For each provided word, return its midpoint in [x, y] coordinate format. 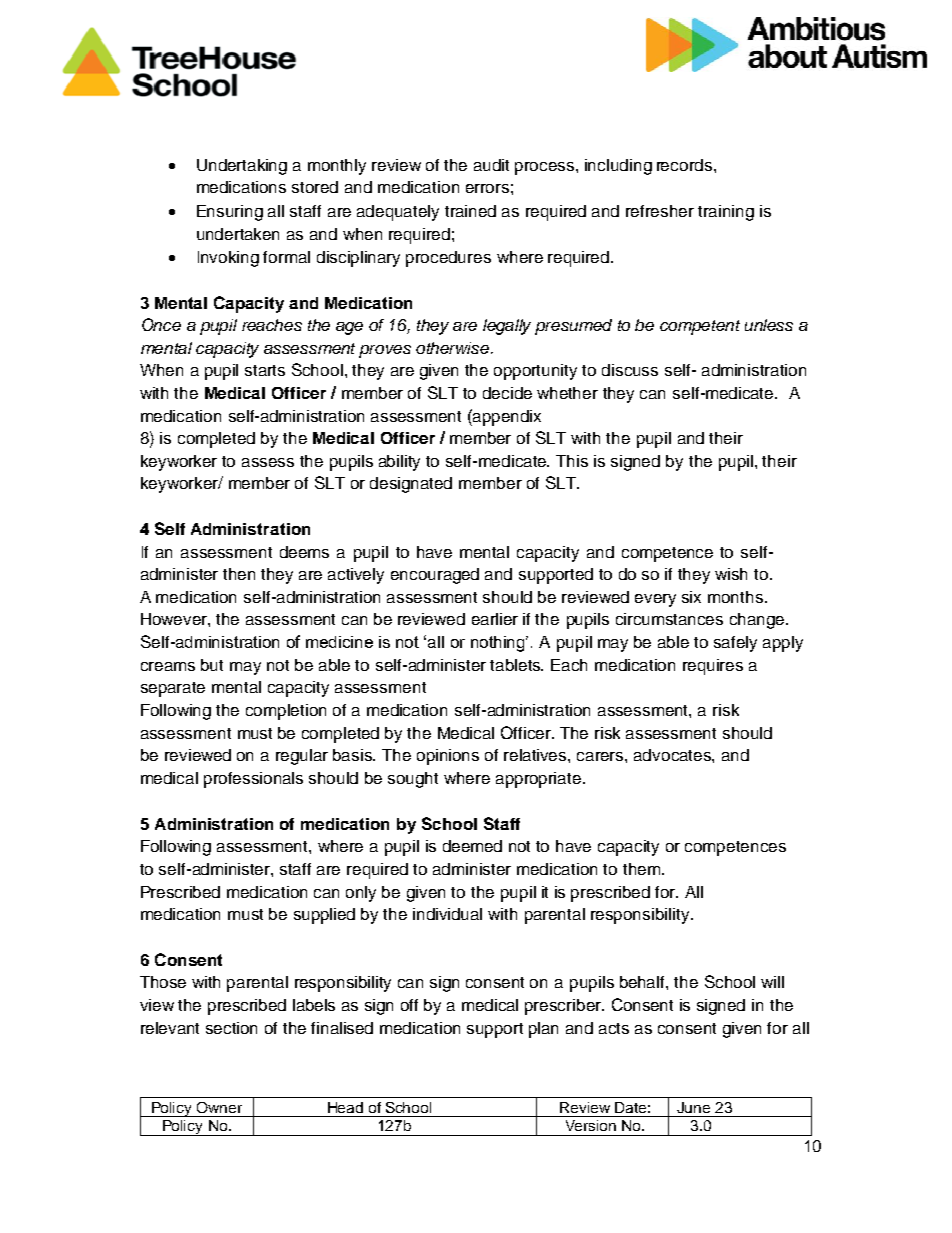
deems [304, 552]
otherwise [454, 348]
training [726, 213]
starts [265, 370]
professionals [253, 780]
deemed [472, 846]
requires [713, 667]
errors [487, 188]
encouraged [435, 576]
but [212, 665]
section [231, 1028]
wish [731, 574]
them [641, 869]
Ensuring [230, 213]
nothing [499, 644]
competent [700, 327]
